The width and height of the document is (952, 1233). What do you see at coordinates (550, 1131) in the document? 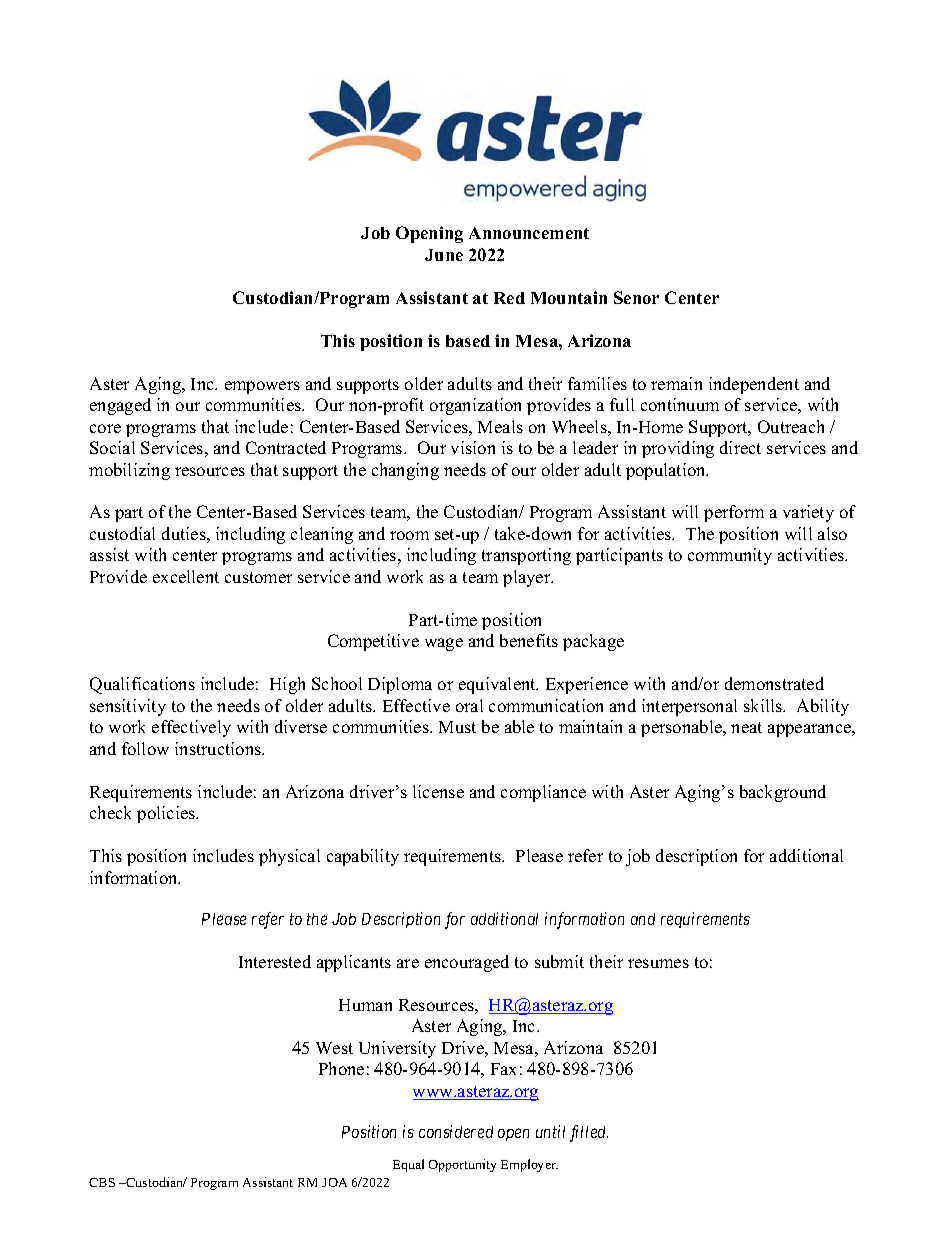
I see `until` at bounding box center [550, 1131].
